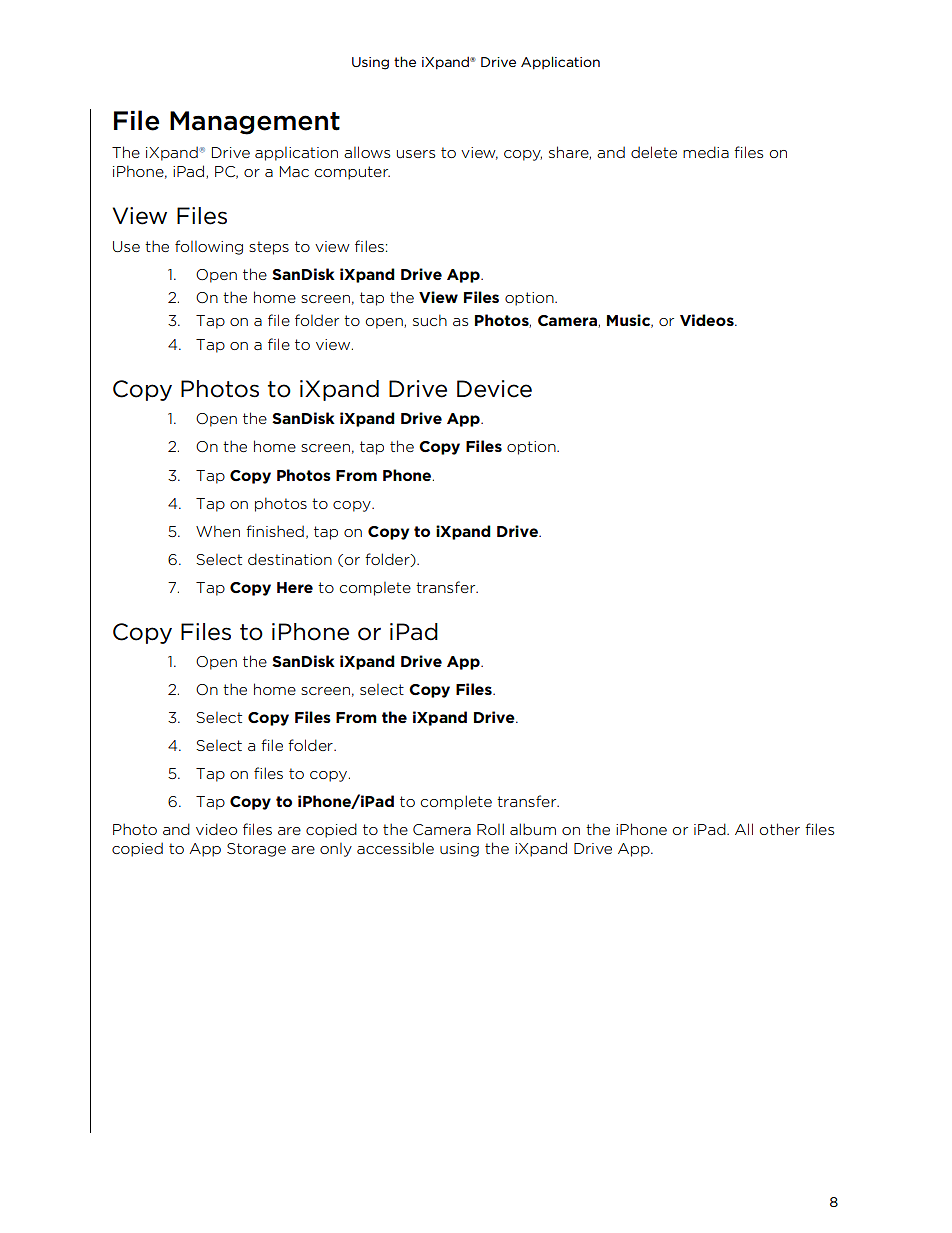 The image size is (952, 1233). Describe the element at coordinates (218, 531) in the screenshot. I see `When` at that location.
